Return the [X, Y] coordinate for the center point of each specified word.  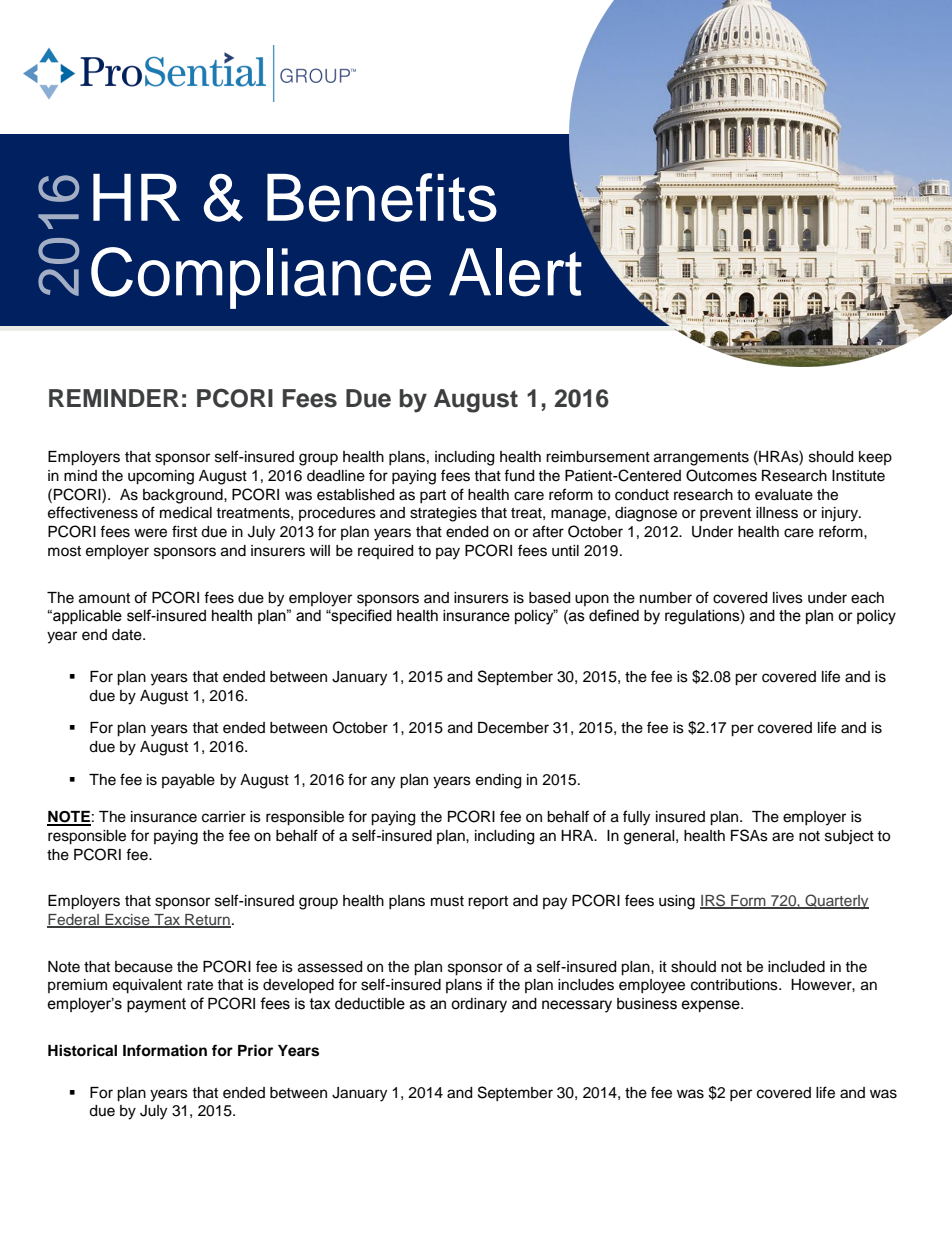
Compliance [261, 278]
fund [519, 475]
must [447, 901]
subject [849, 837]
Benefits [382, 197]
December [513, 728]
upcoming [161, 477]
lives [788, 598]
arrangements [701, 459]
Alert [515, 272]
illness [777, 513]
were [150, 533]
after [548, 531]
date [128, 635]
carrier [224, 817]
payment [156, 1005]
